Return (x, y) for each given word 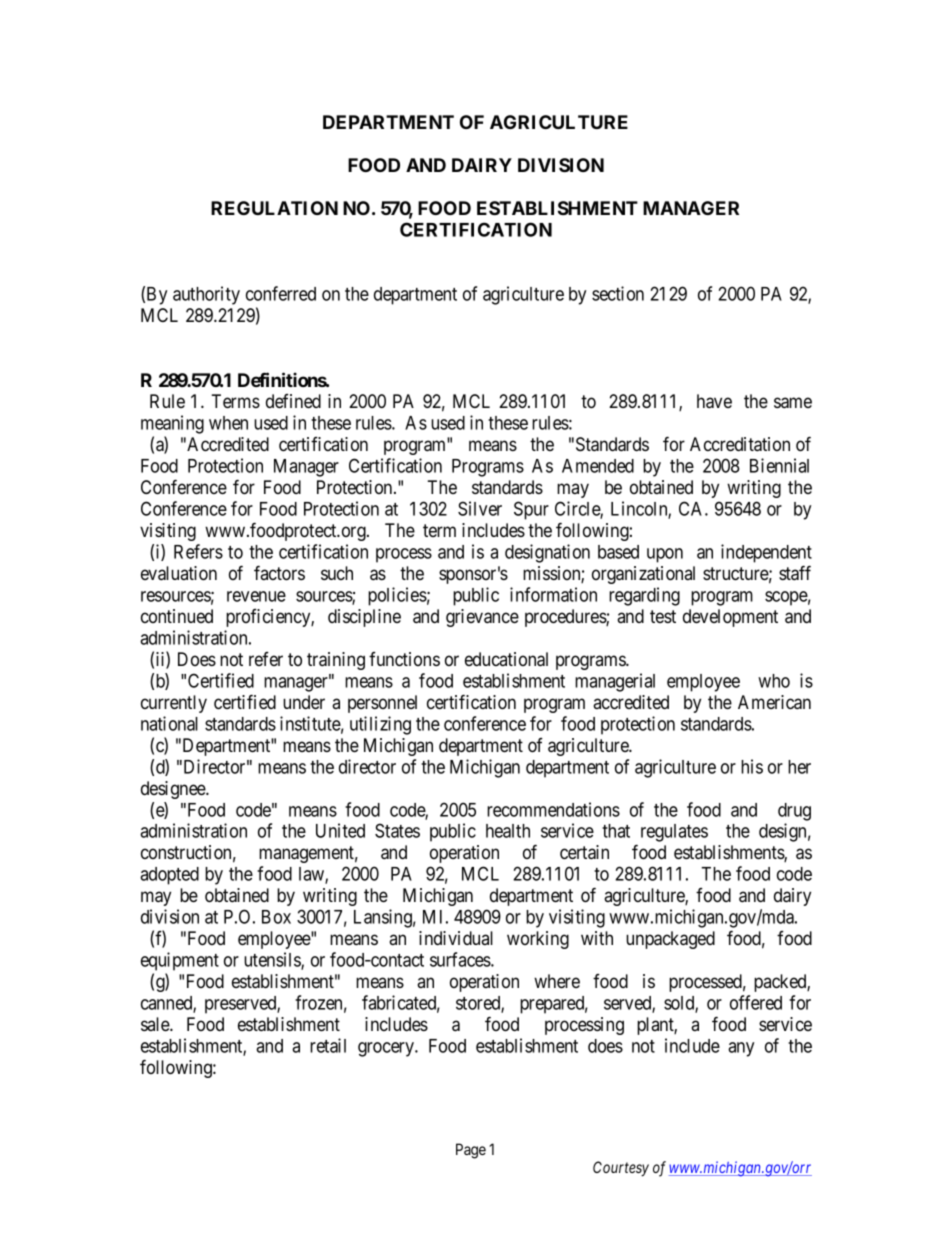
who (774, 681)
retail (328, 1045)
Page (471, 1151)
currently (174, 704)
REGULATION (274, 208)
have (714, 401)
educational (506, 659)
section (618, 293)
